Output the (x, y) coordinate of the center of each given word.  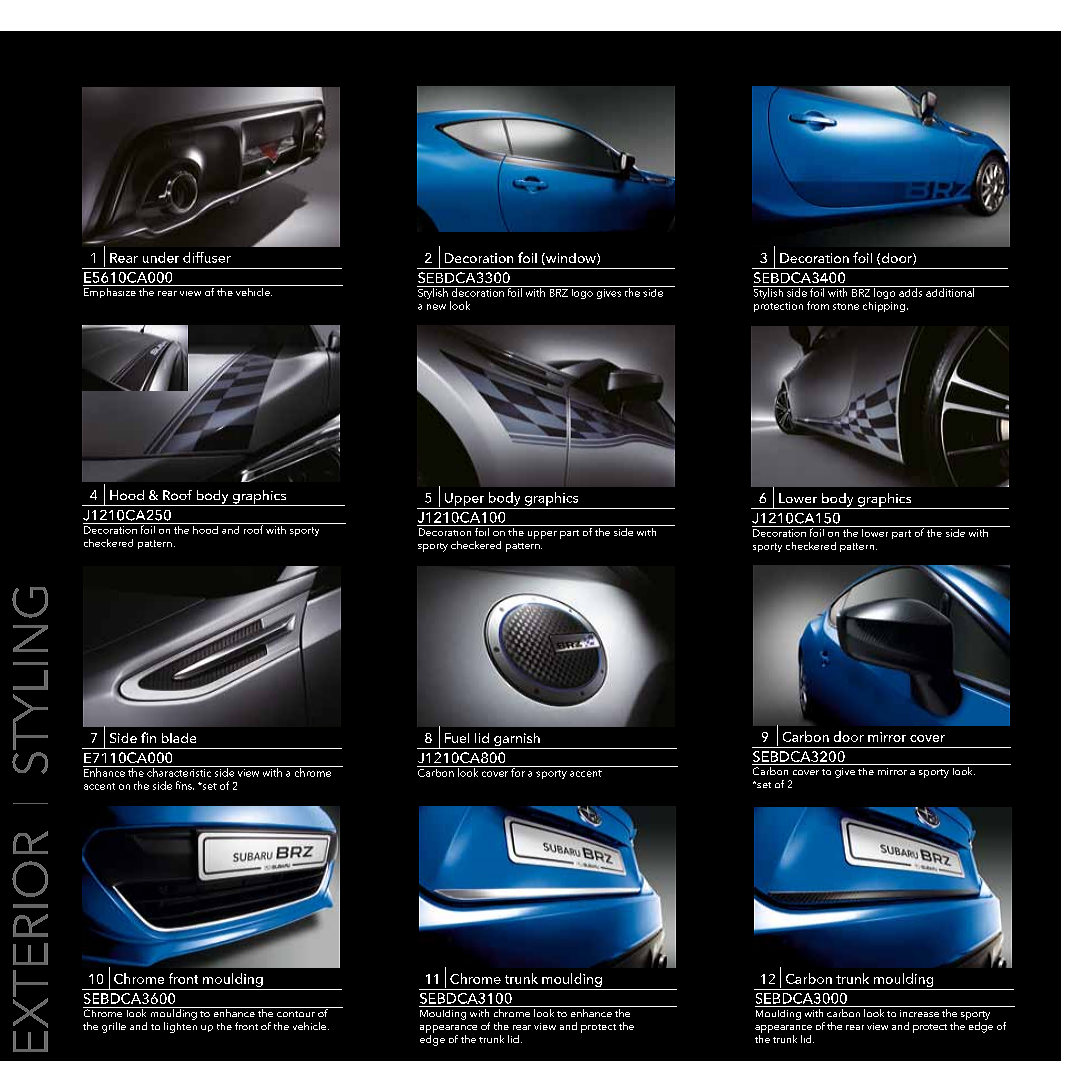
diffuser (207, 257)
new (436, 307)
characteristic (179, 771)
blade (179, 738)
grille (114, 1027)
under (161, 257)
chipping (885, 307)
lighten (180, 1027)
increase (919, 1013)
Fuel (457, 738)
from (818, 305)
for (518, 771)
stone (846, 306)
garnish (517, 741)
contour (296, 1014)
